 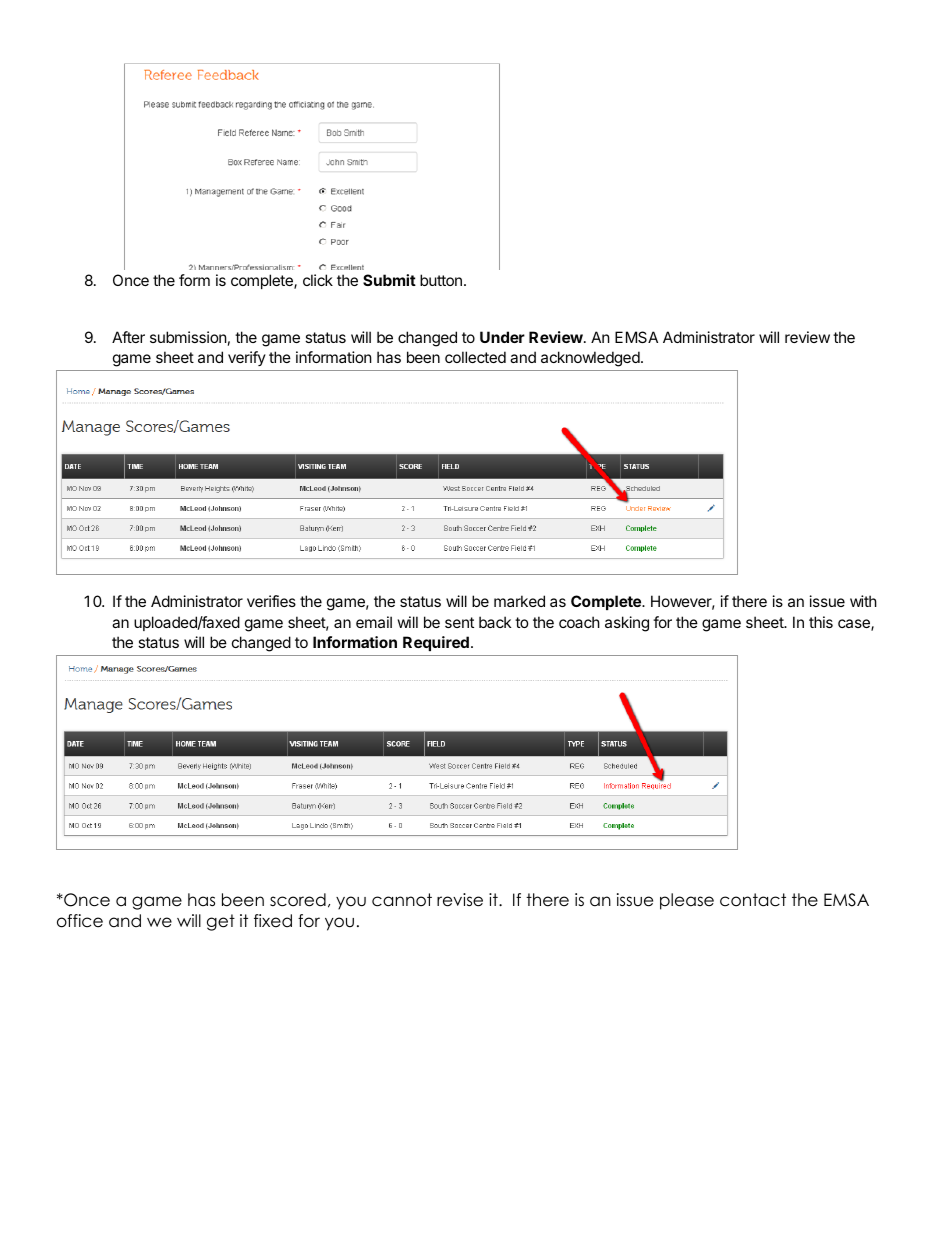 I want to click on get, so click(x=221, y=922).
